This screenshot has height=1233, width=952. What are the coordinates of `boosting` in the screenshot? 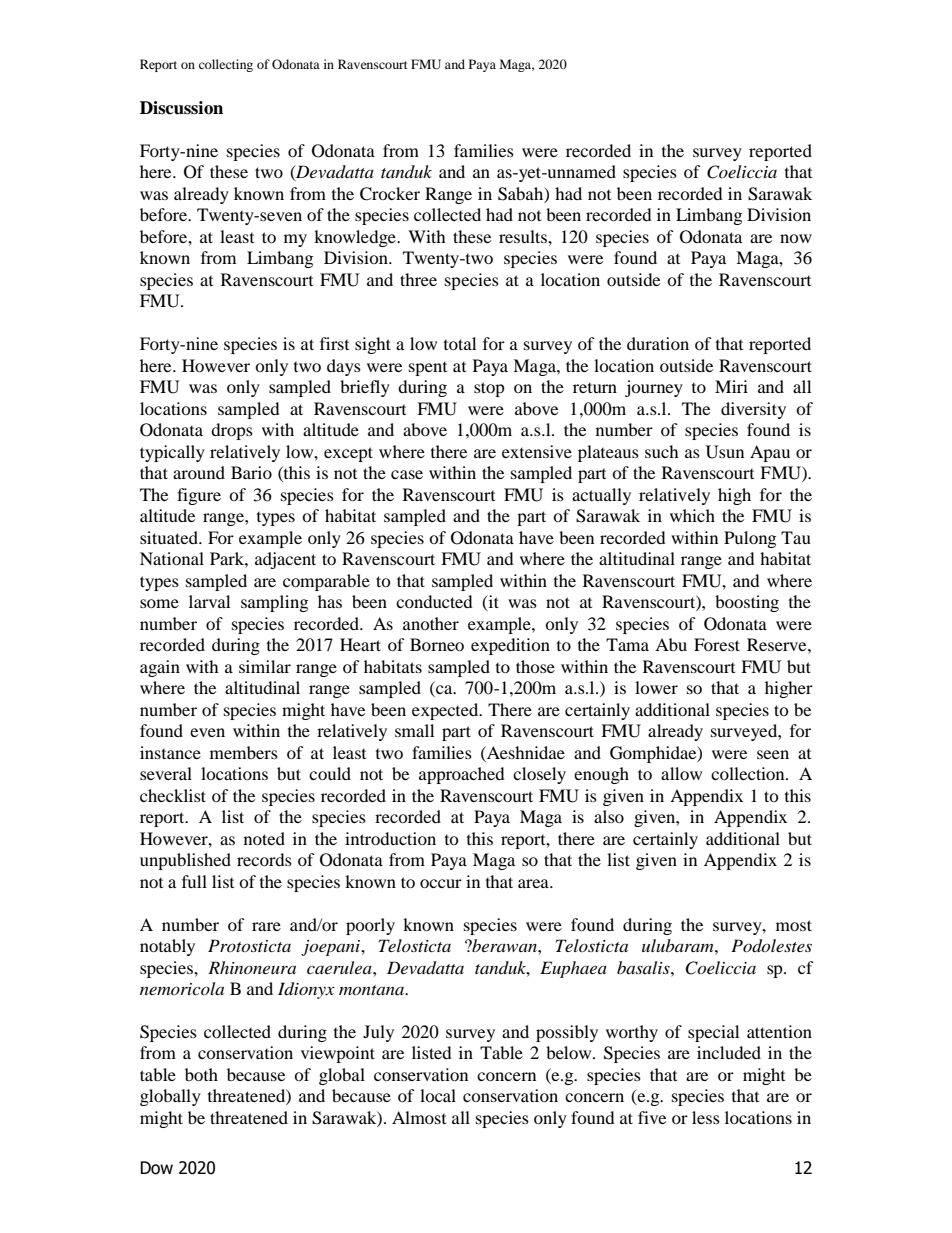 It's located at (747, 603).
